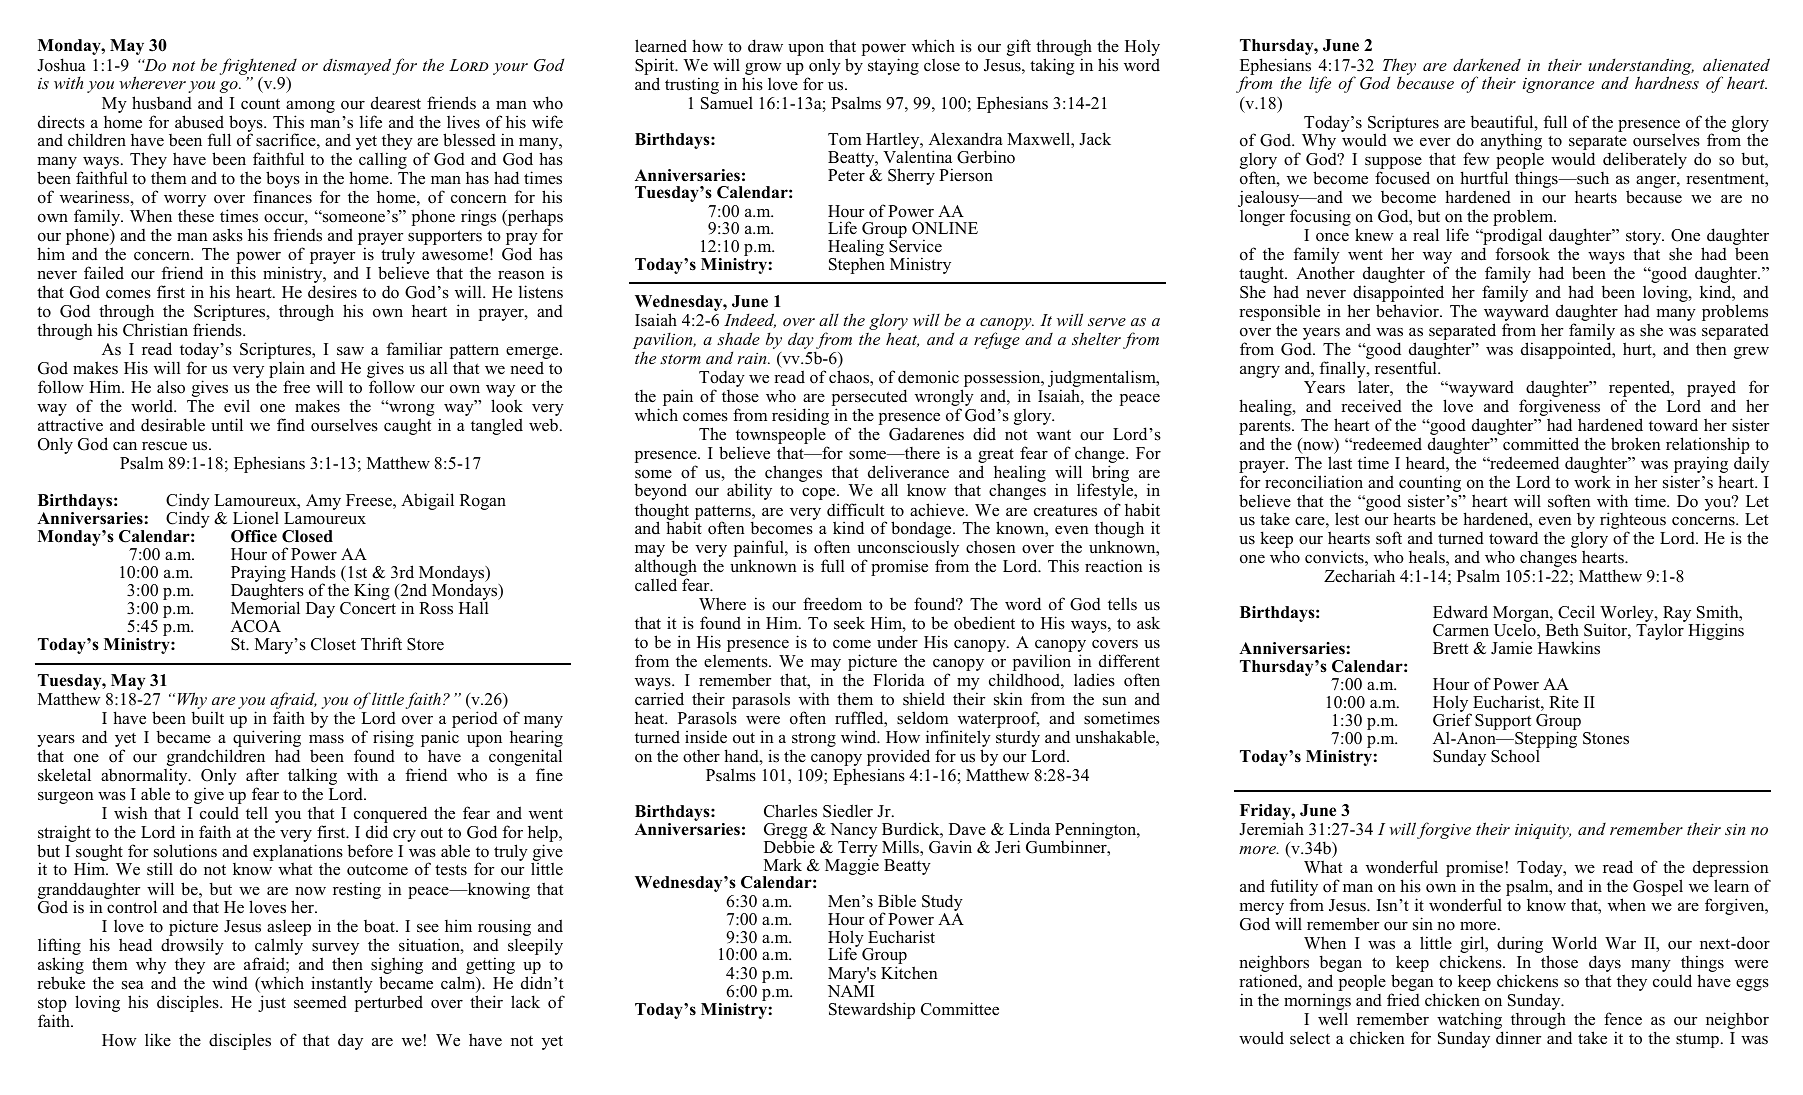  Describe the element at coordinates (1633, 522) in the document. I see `righteous` at that location.
